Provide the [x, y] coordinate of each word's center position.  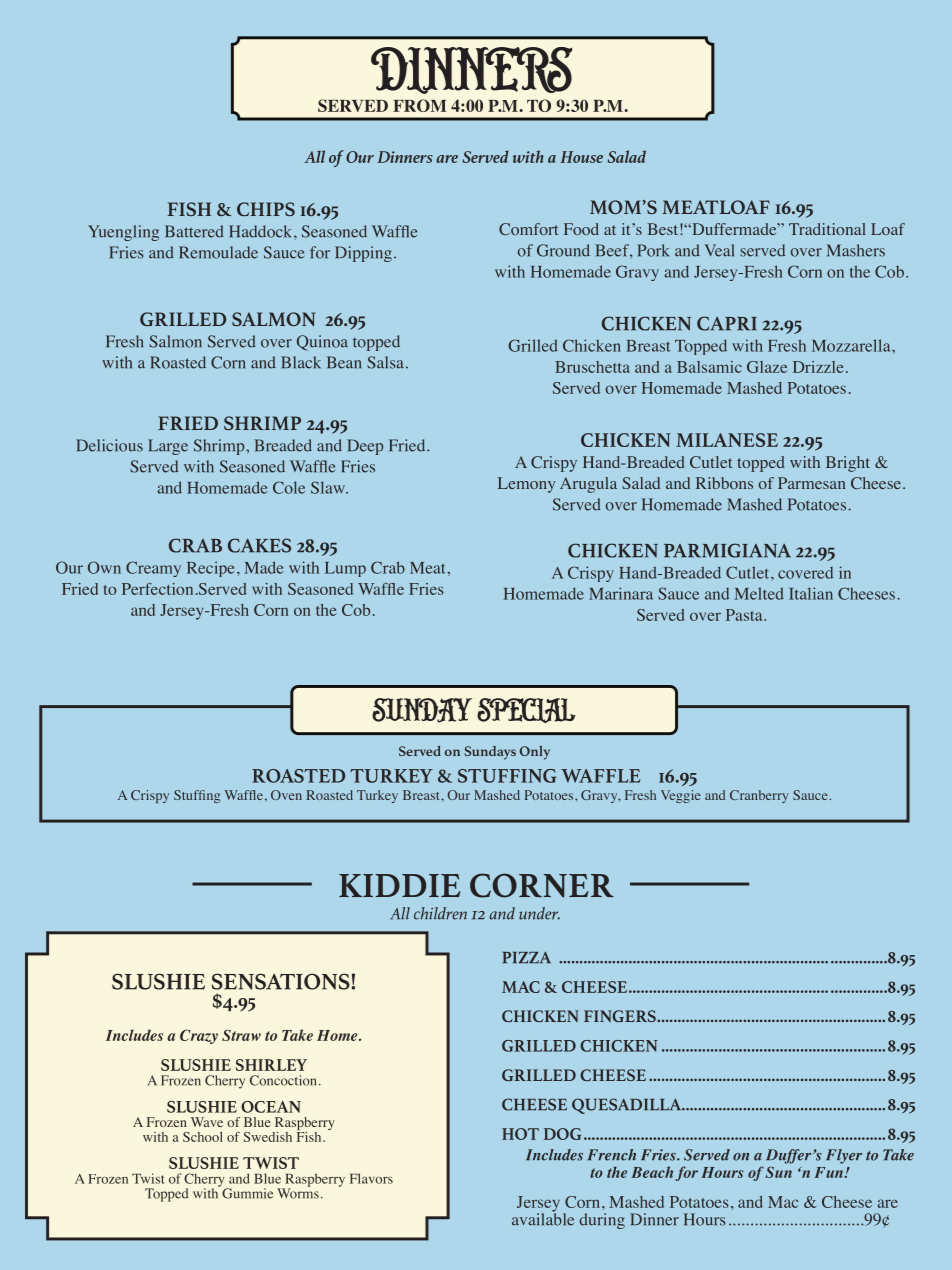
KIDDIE [400, 885]
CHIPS [266, 209]
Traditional [827, 229]
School [203, 1137]
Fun [830, 1172]
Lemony [526, 485]
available [543, 1218]
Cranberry [759, 796]
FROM [419, 105]
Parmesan [811, 483]
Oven [286, 795]
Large [168, 447]
